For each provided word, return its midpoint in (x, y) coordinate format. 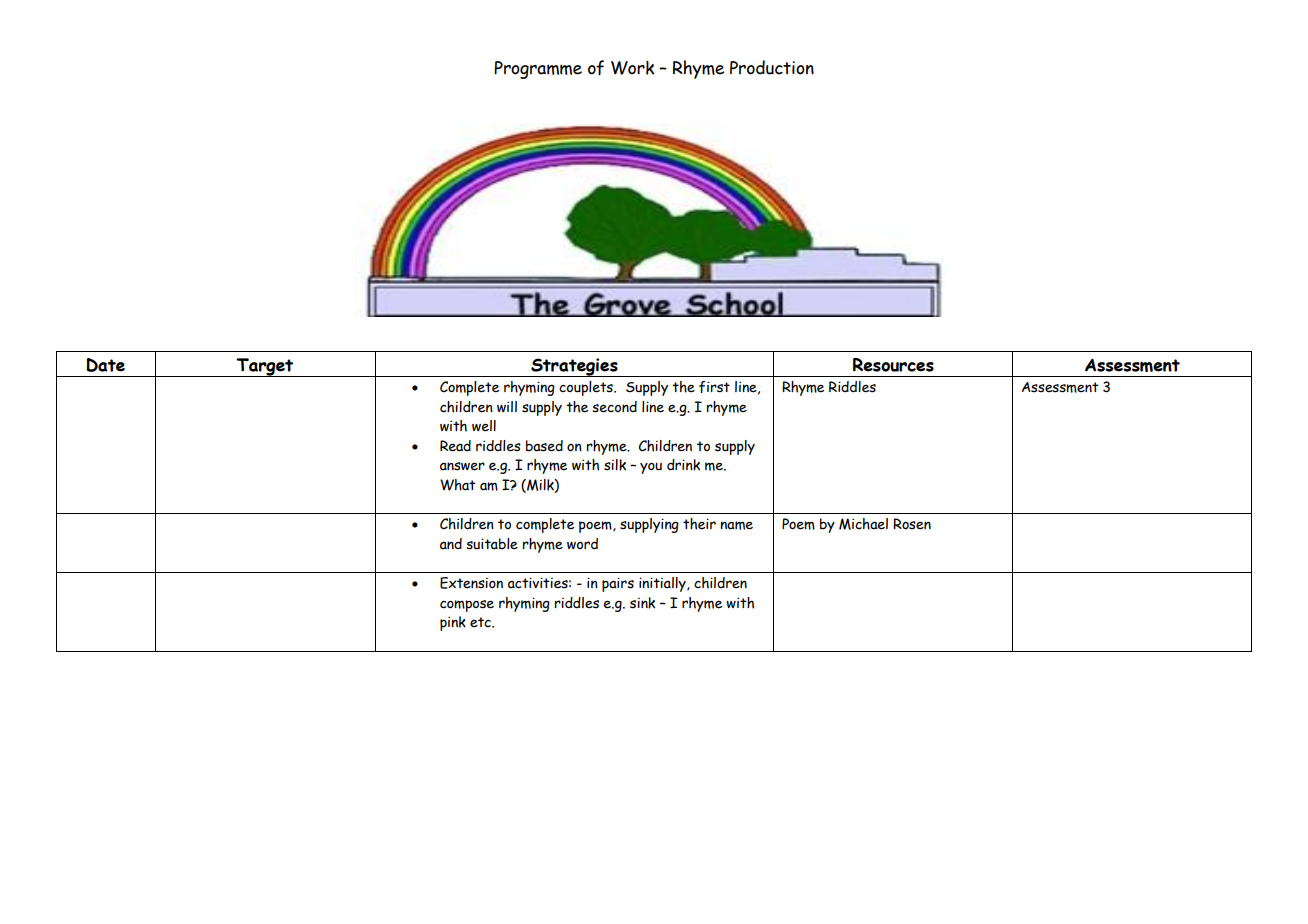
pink (453, 623)
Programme (538, 70)
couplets (587, 388)
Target (265, 367)
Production (772, 67)
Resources (893, 365)
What (458, 485)
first (714, 387)
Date (105, 365)
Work (632, 68)
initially (663, 584)
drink (683, 465)
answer (462, 466)
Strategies (574, 367)
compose (467, 606)
